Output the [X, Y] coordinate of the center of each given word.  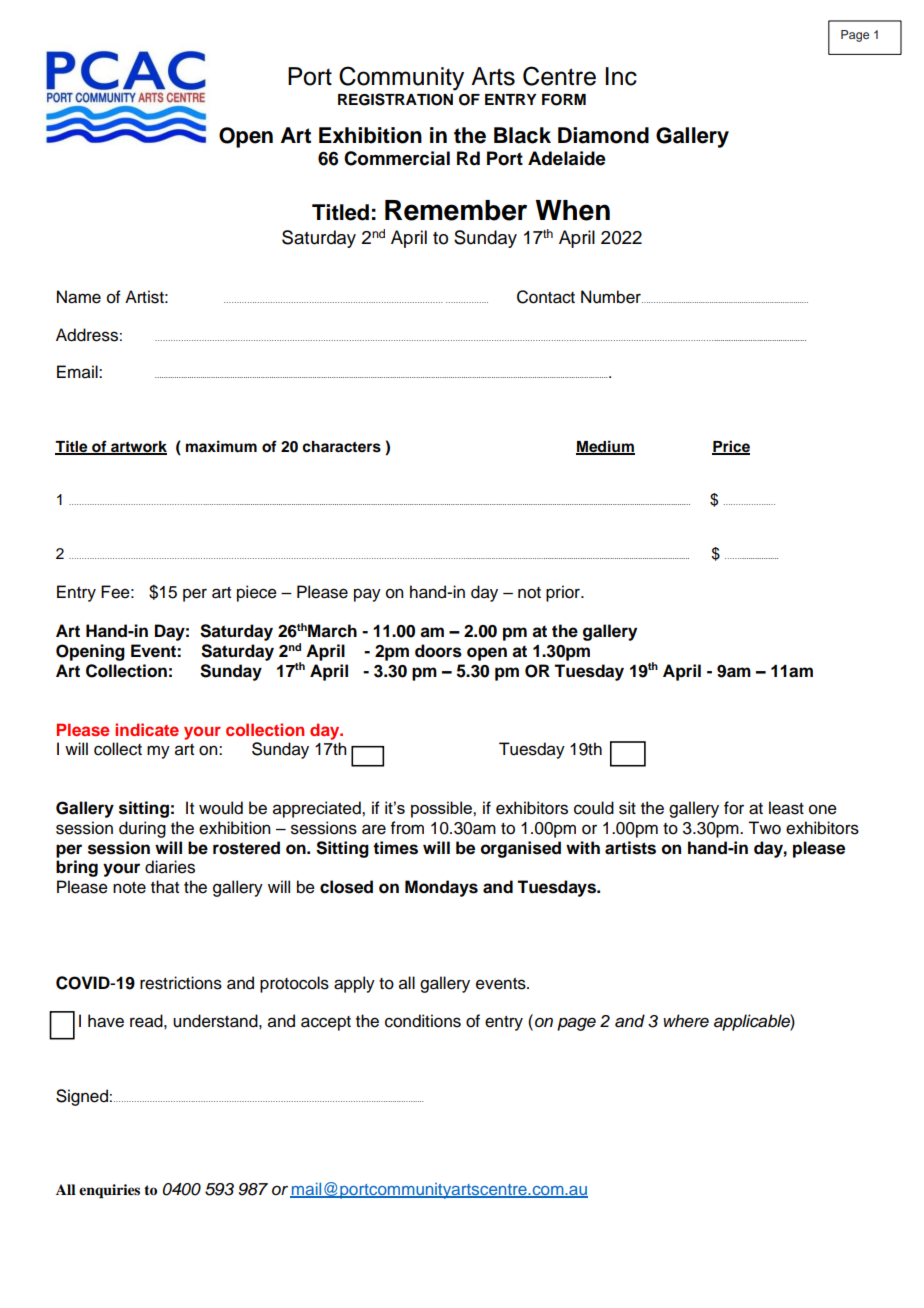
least [786, 808]
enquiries [109, 1191]
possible [442, 809]
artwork [138, 447]
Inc [621, 76]
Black [522, 135]
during [142, 829]
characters [341, 447]
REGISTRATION [395, 99]
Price [731, 447]
